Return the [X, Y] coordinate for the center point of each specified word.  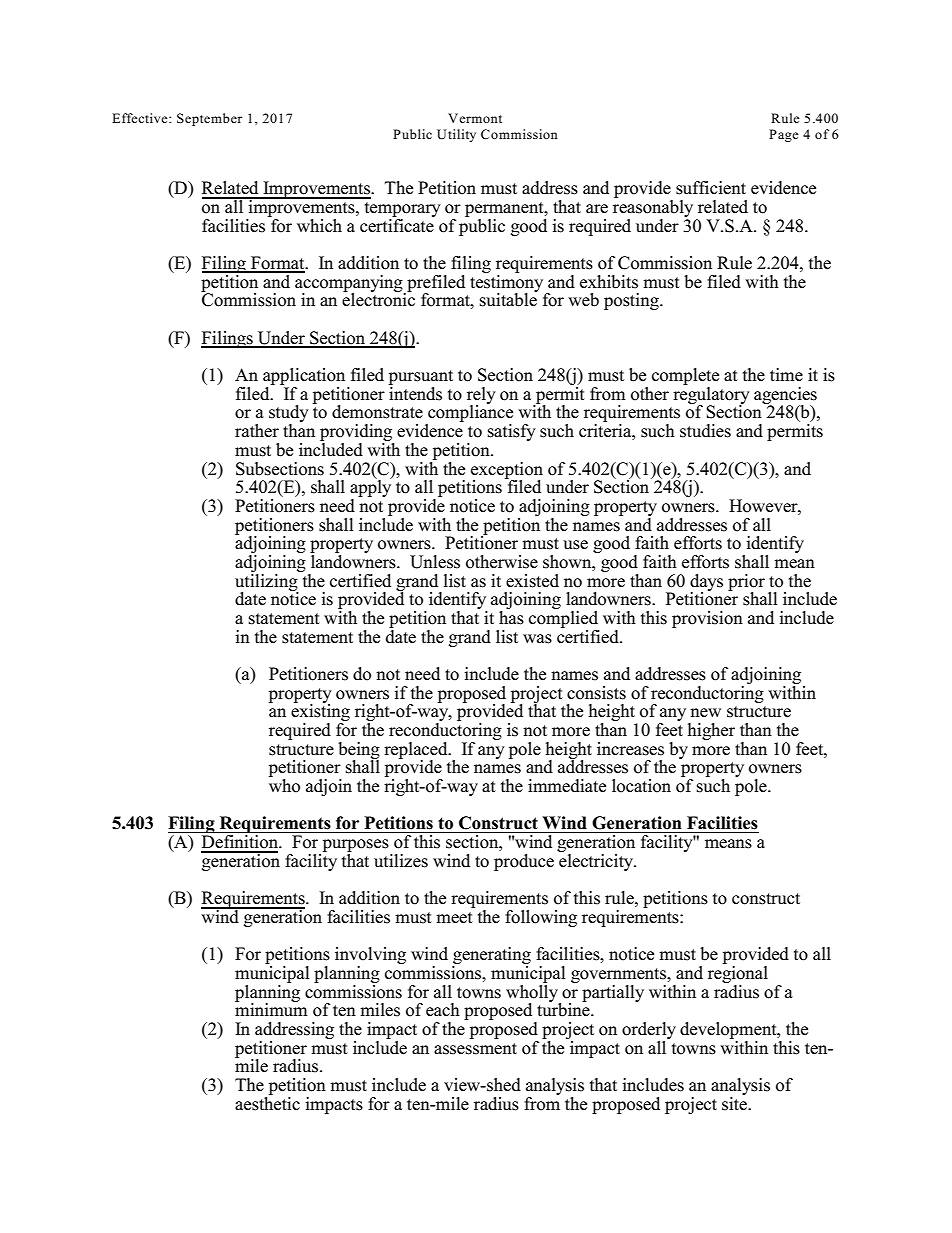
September [209, 119]
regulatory [711, 395]
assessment [475, 1049]
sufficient [711, 188]
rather [257, 431]
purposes [355, 847]
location [641, 786]
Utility [456, 135]
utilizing [267, 582]
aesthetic [267, 1102]
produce [524, 862]
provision [707, 619]
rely [481, 396]
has [511, 618]
